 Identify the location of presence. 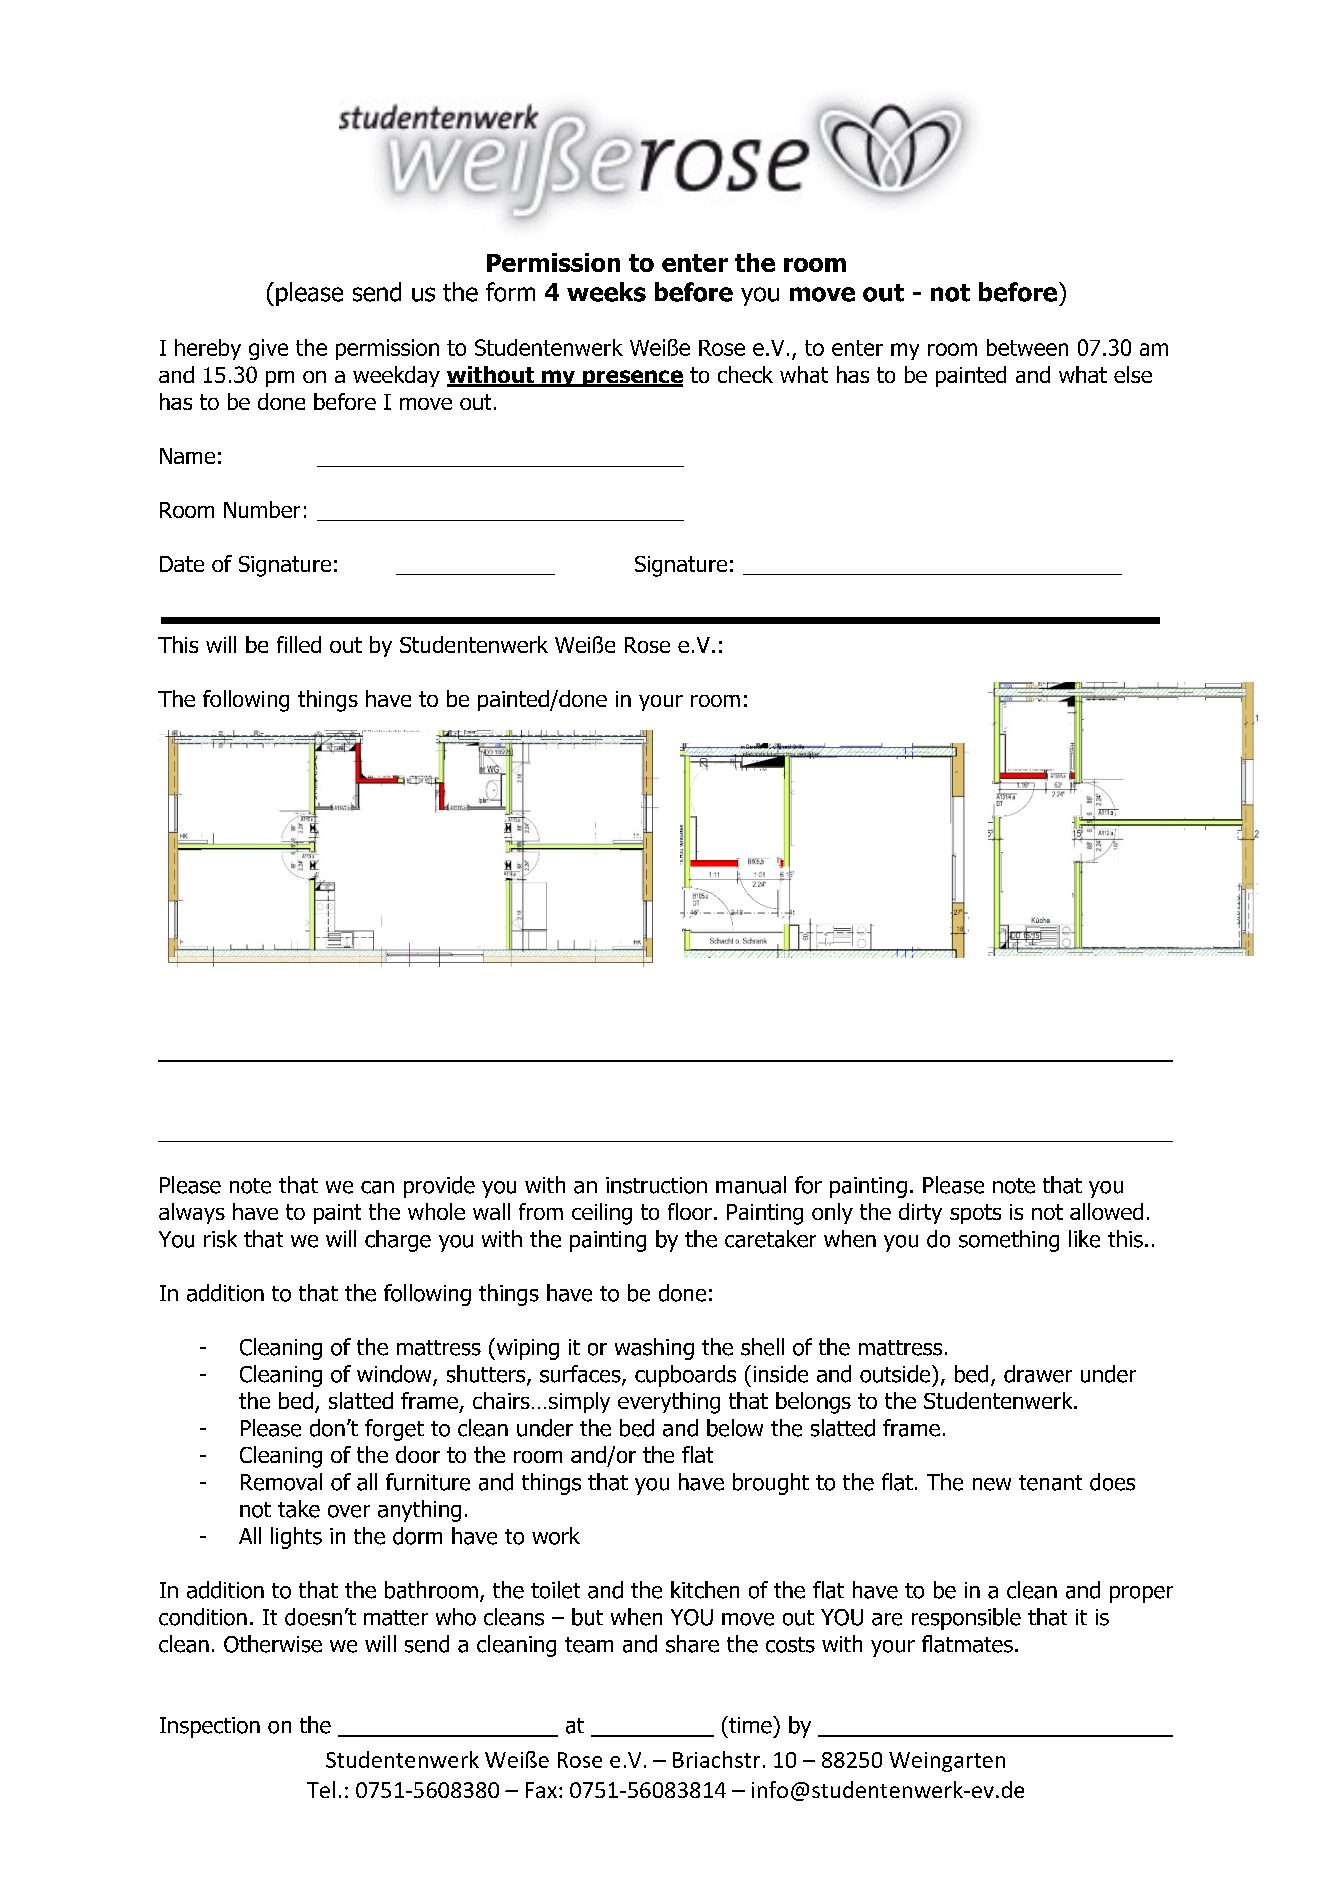
(632, 378).
